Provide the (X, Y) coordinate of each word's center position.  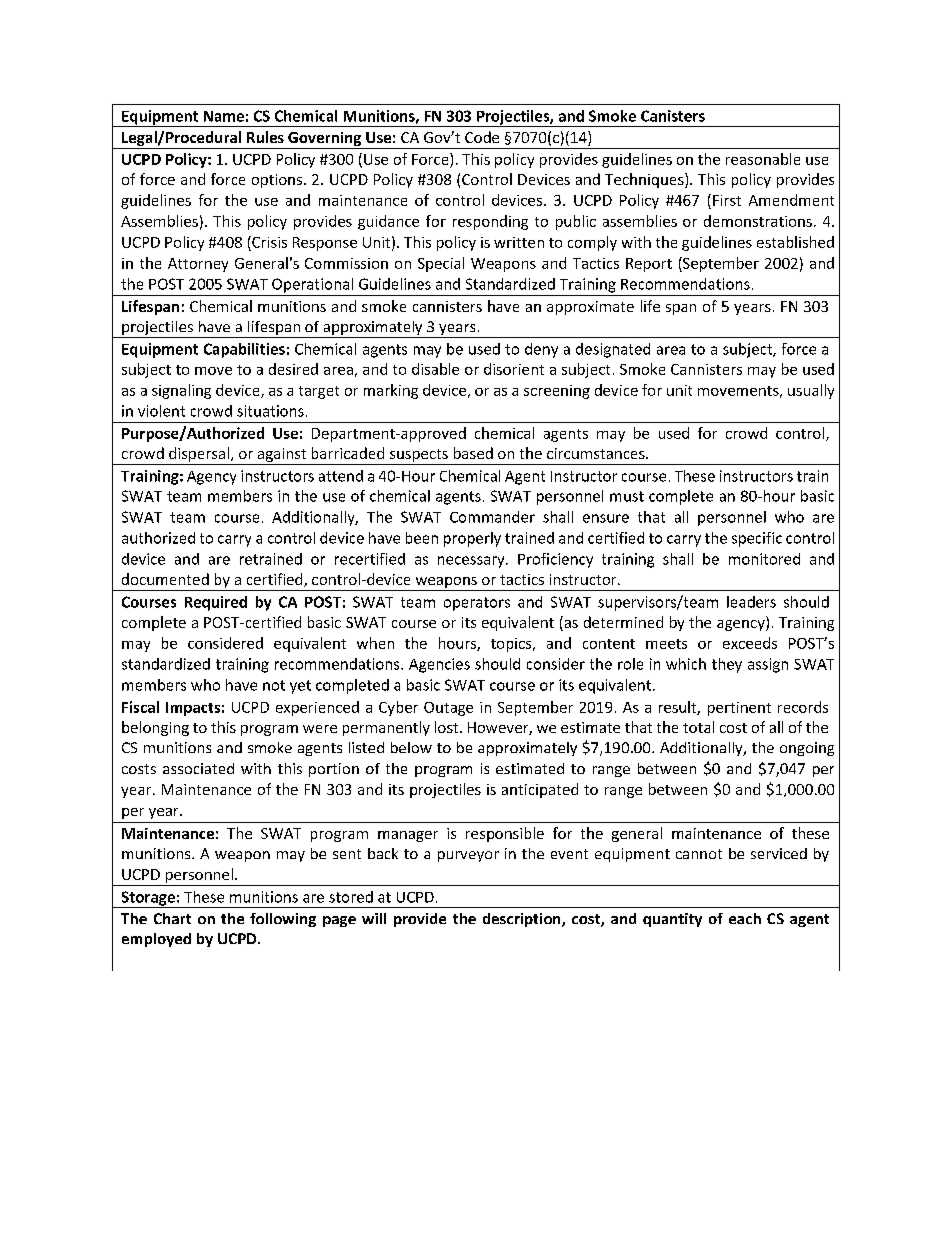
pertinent (739, 709)
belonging (155, 728)
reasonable (763, 159)
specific (757, 539)
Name (224, 116)
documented (165, 579)
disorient (514, 369)
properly (472, 539)
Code (482, 137)
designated (613, 350)
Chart (172, 918)
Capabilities (244, 350)
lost (448, 727)
